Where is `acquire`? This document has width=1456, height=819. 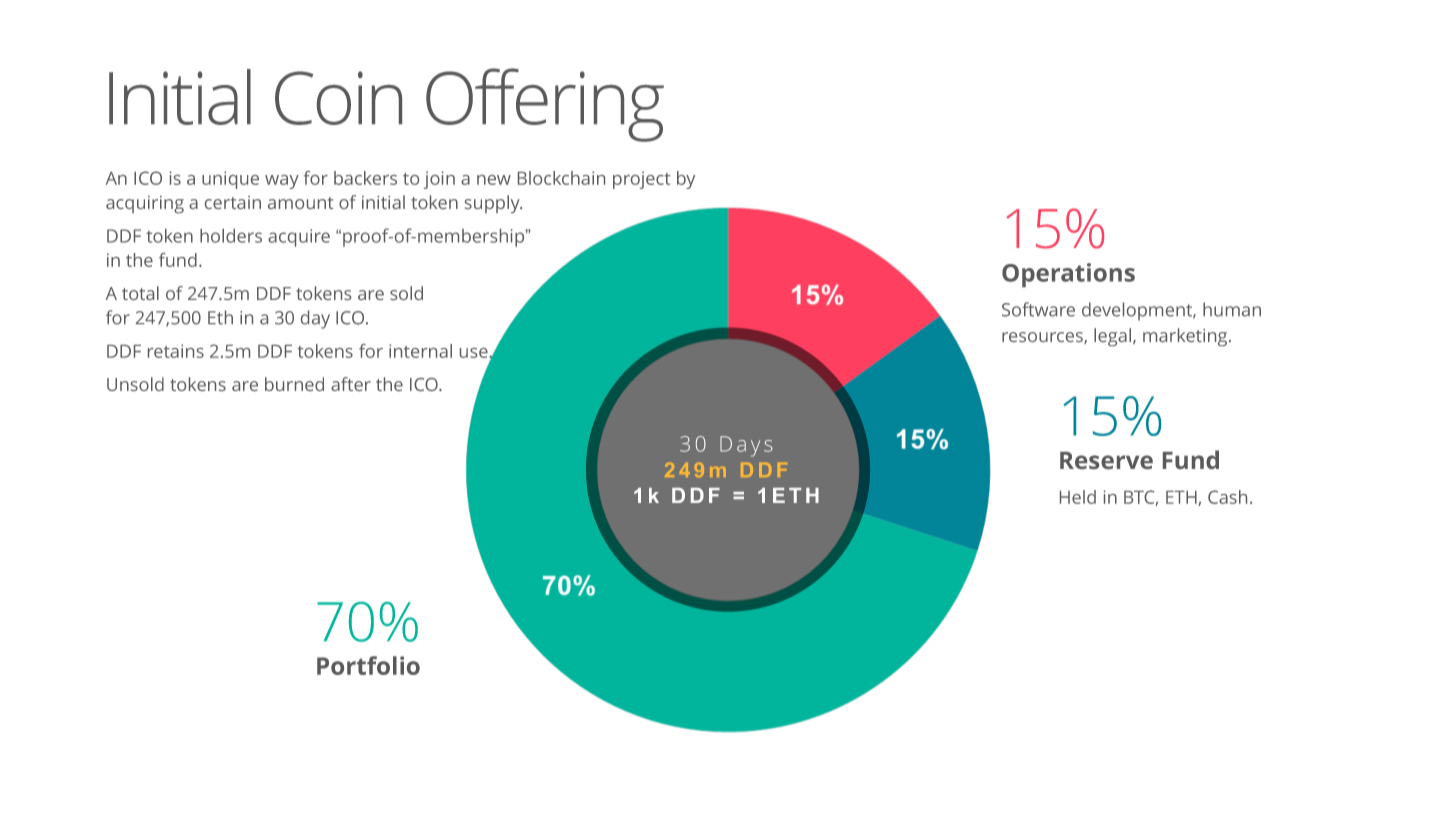 acquire is located at coordinates (299, 238).
